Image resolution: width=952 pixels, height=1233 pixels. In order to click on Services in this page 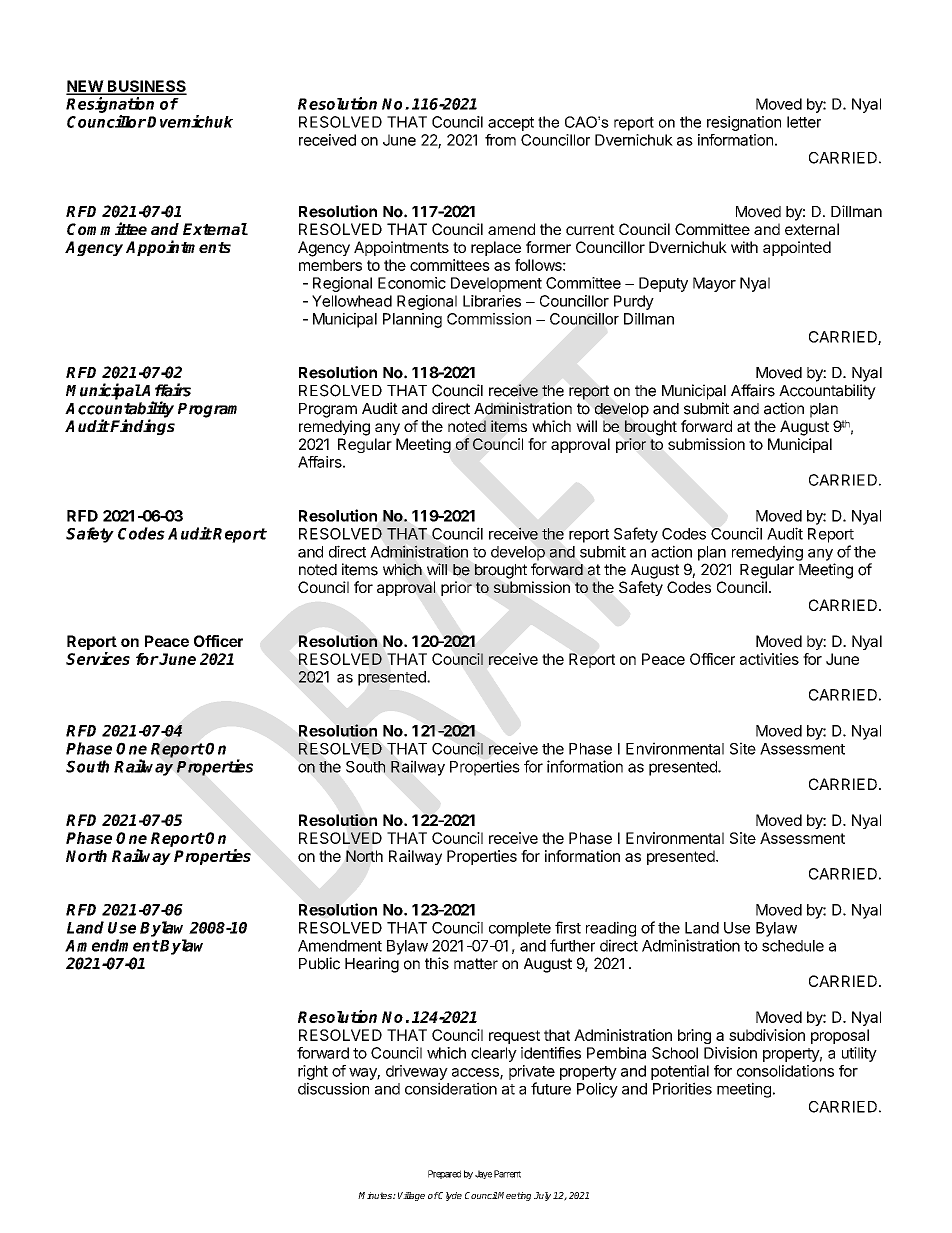, I will do `click(98, 658)`.
